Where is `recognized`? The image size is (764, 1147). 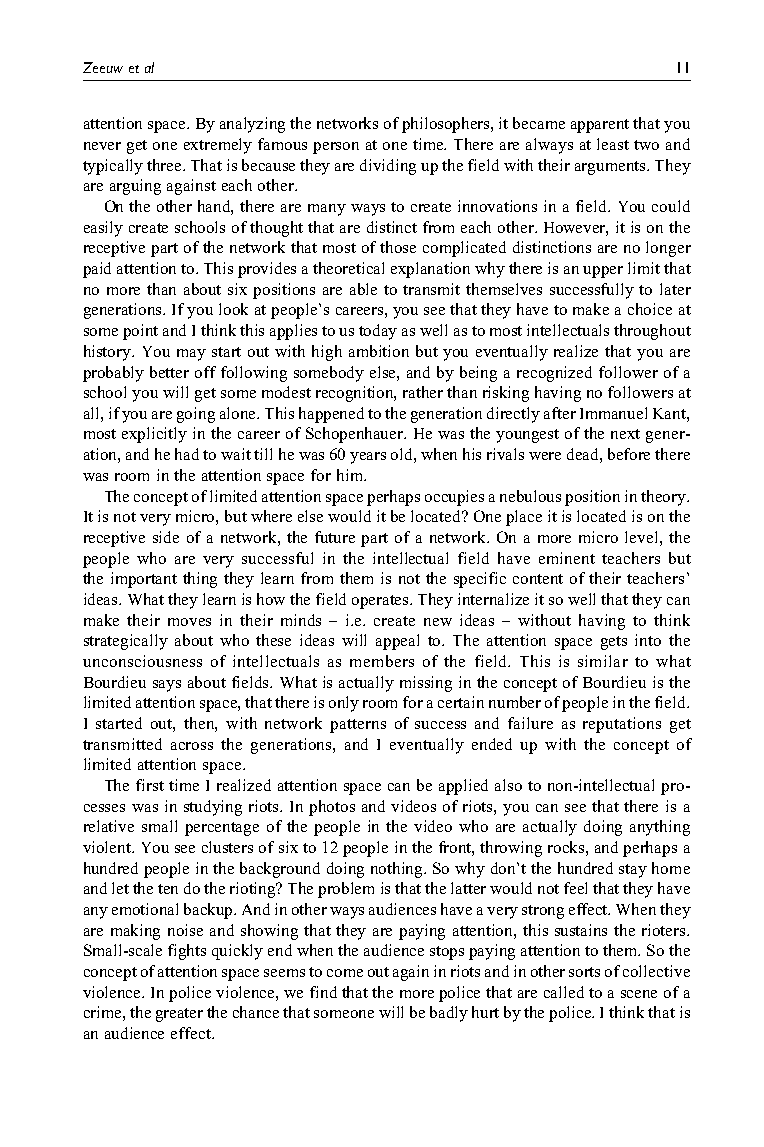
recognized is located at coordinates (554, 374).
